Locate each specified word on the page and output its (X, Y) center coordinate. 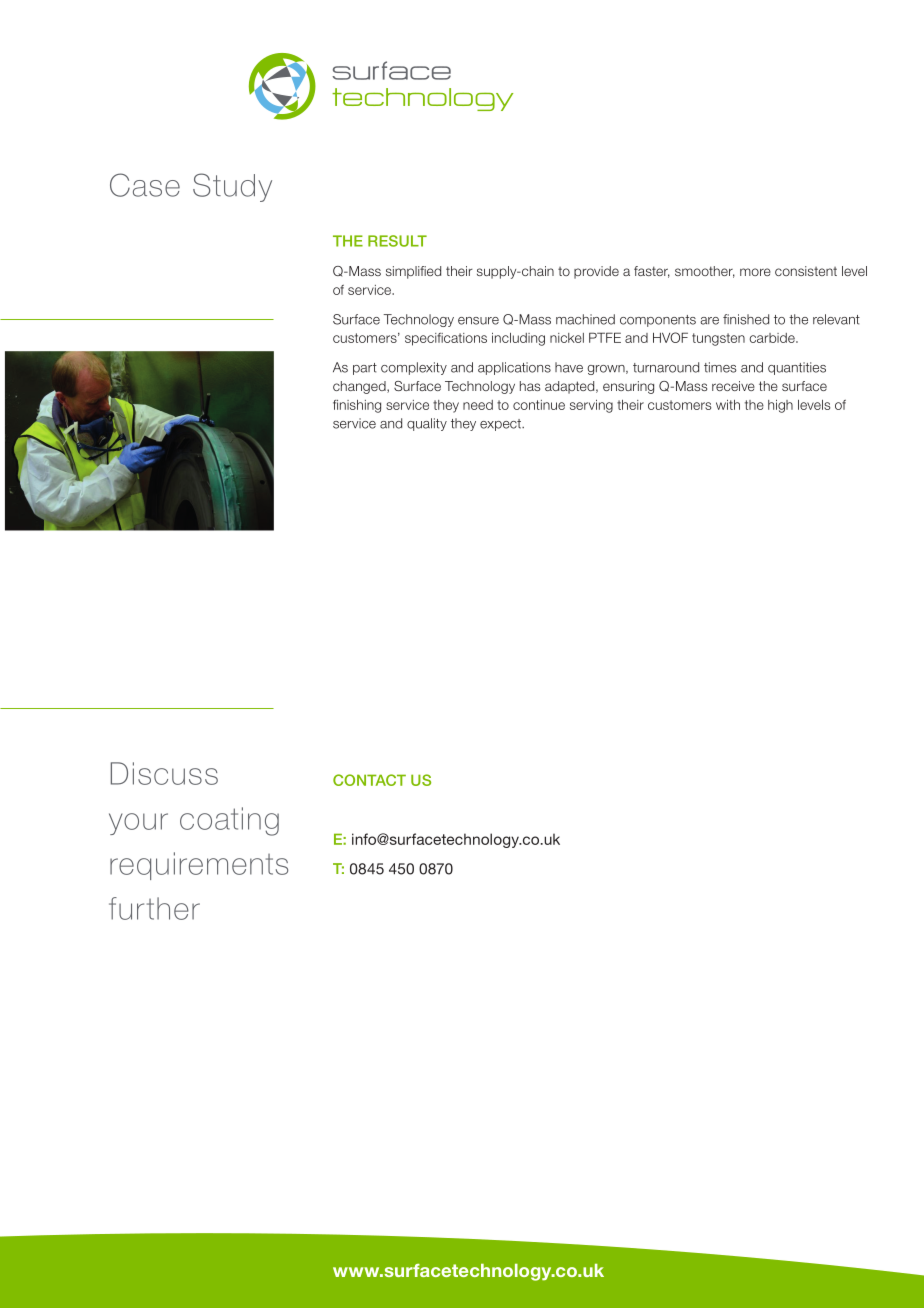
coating (229, 821)
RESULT (397, 241)
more (755, 272)
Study (232, 187)
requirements (199, 866)
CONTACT (369, 780)
